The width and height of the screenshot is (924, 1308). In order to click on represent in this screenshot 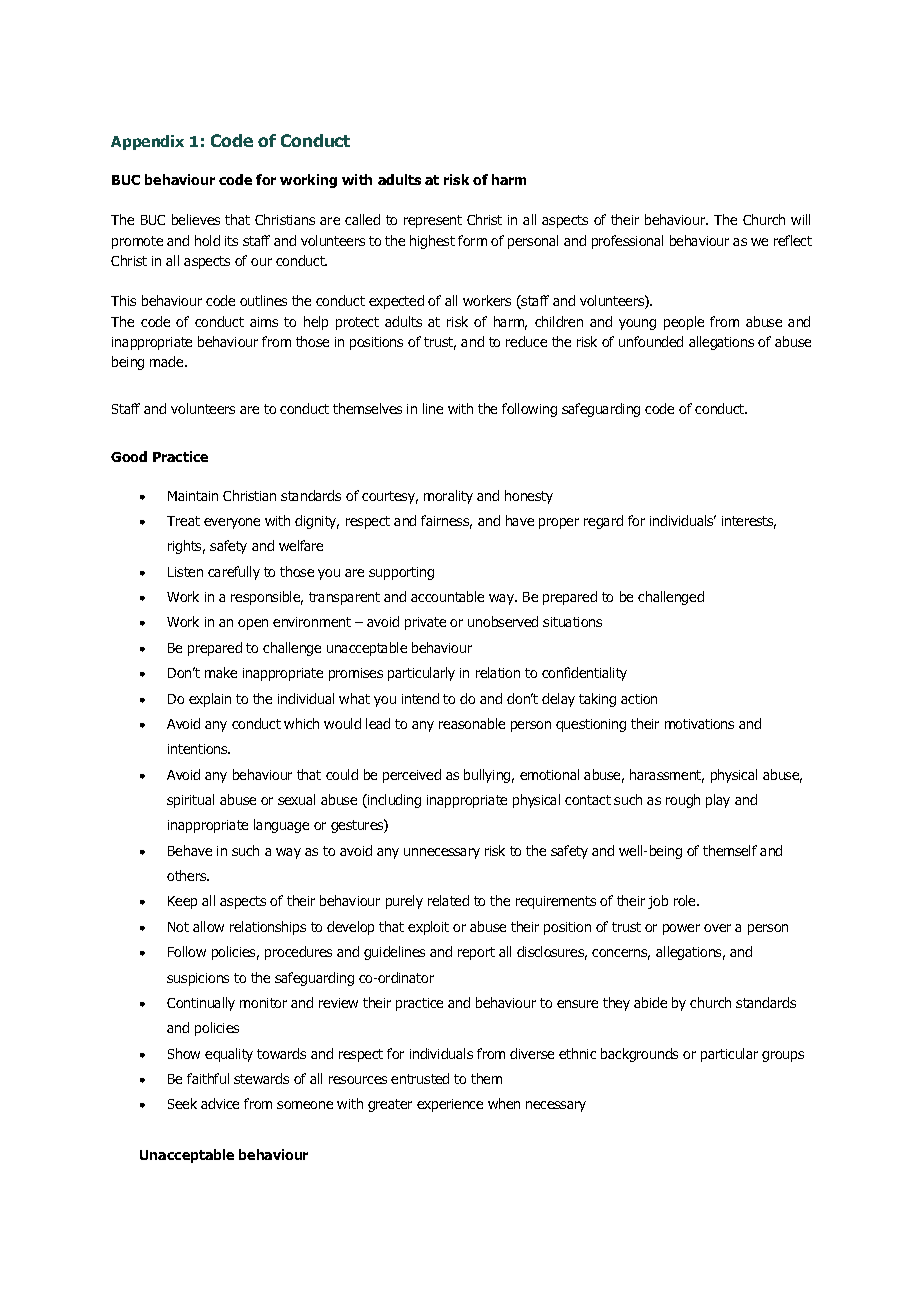, I will do `click(433, 221)`.
